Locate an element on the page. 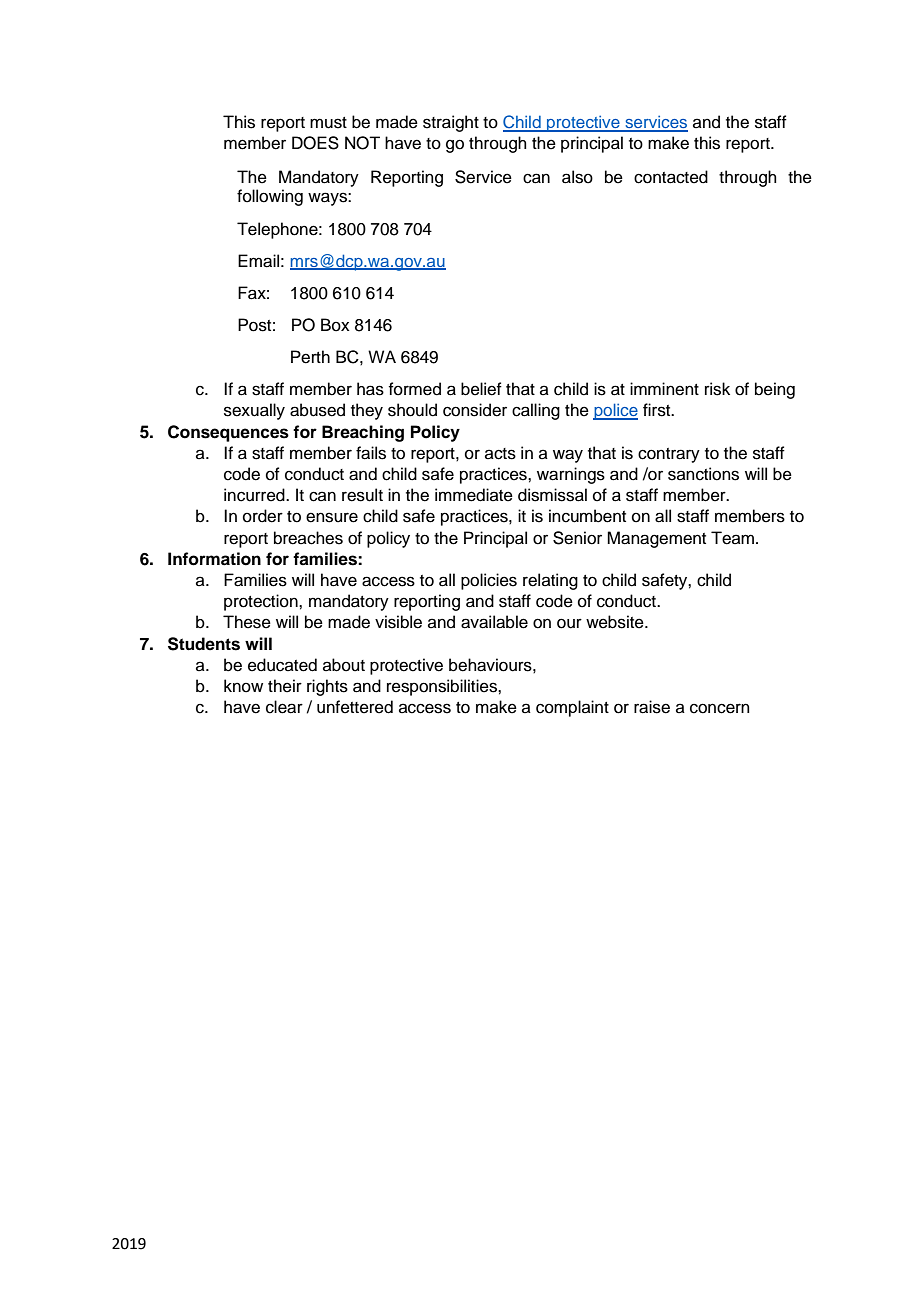 This page has width=924, height=1308. Box is located at coordinates (335, 325).
